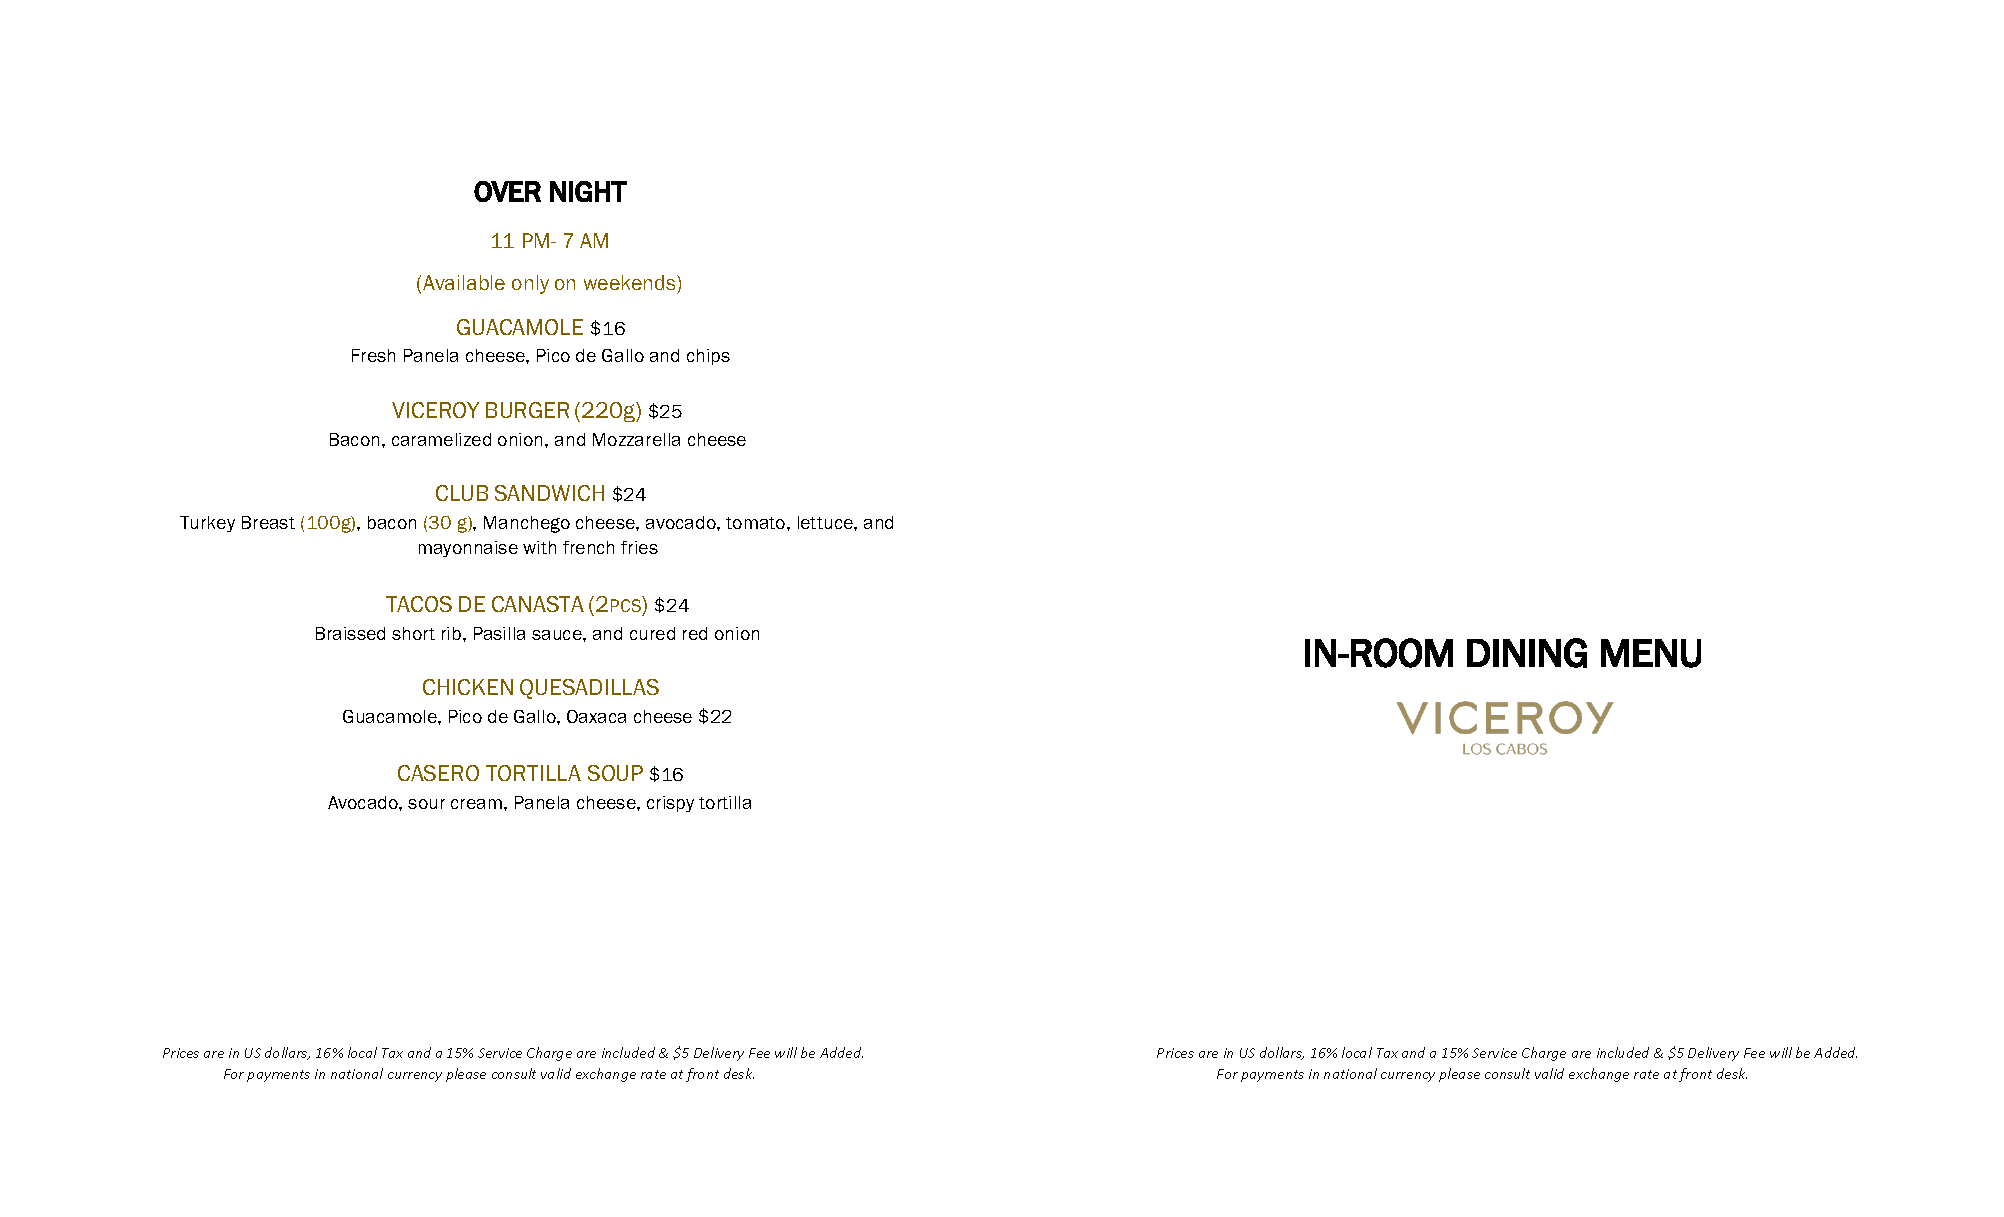 The width and height of the screenshot is (2004, 1217). I want to click on TACOS, so click(419, 604).
